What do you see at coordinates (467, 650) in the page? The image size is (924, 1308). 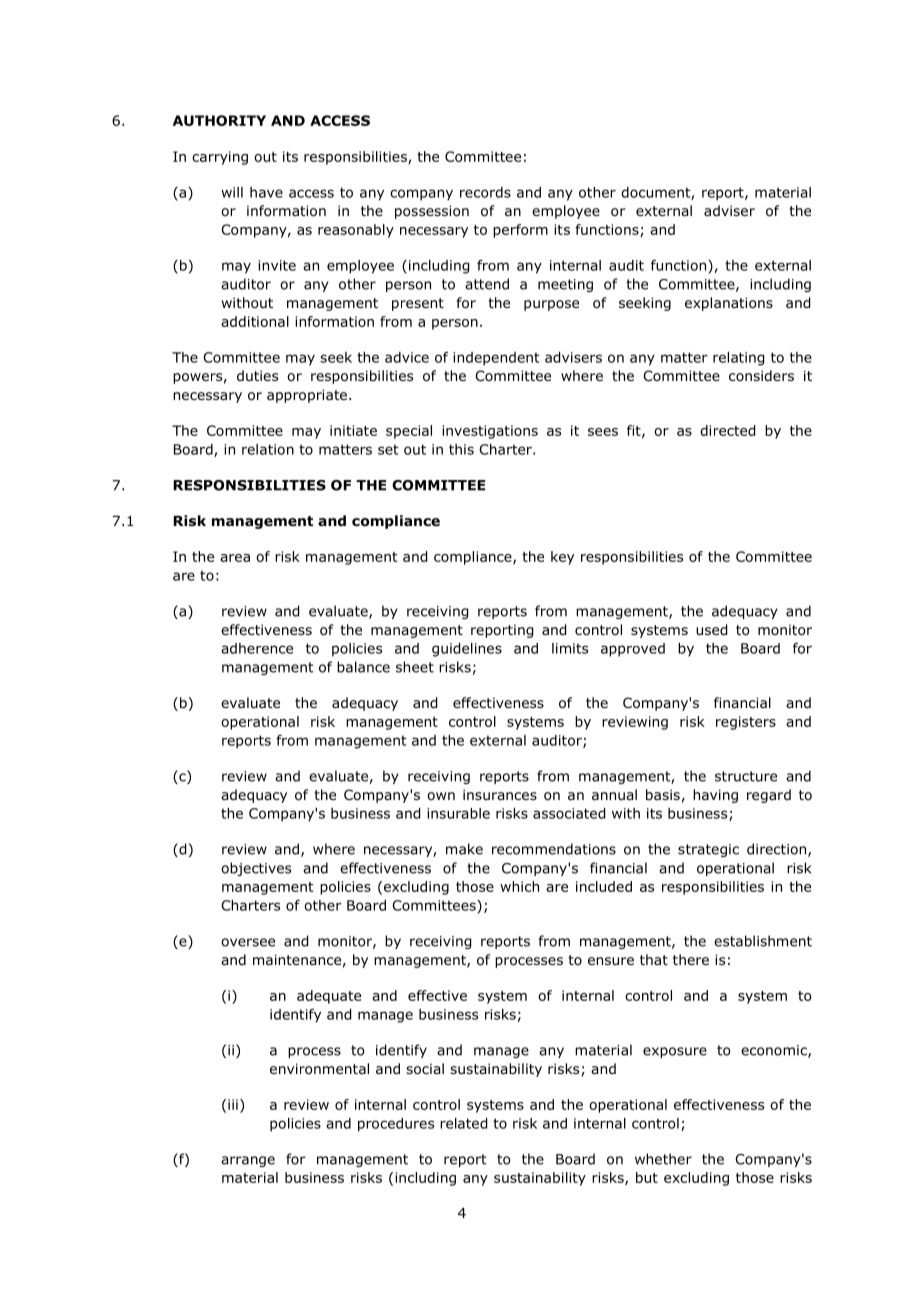 I see `guidelines` at bounding box center [467, 650].
